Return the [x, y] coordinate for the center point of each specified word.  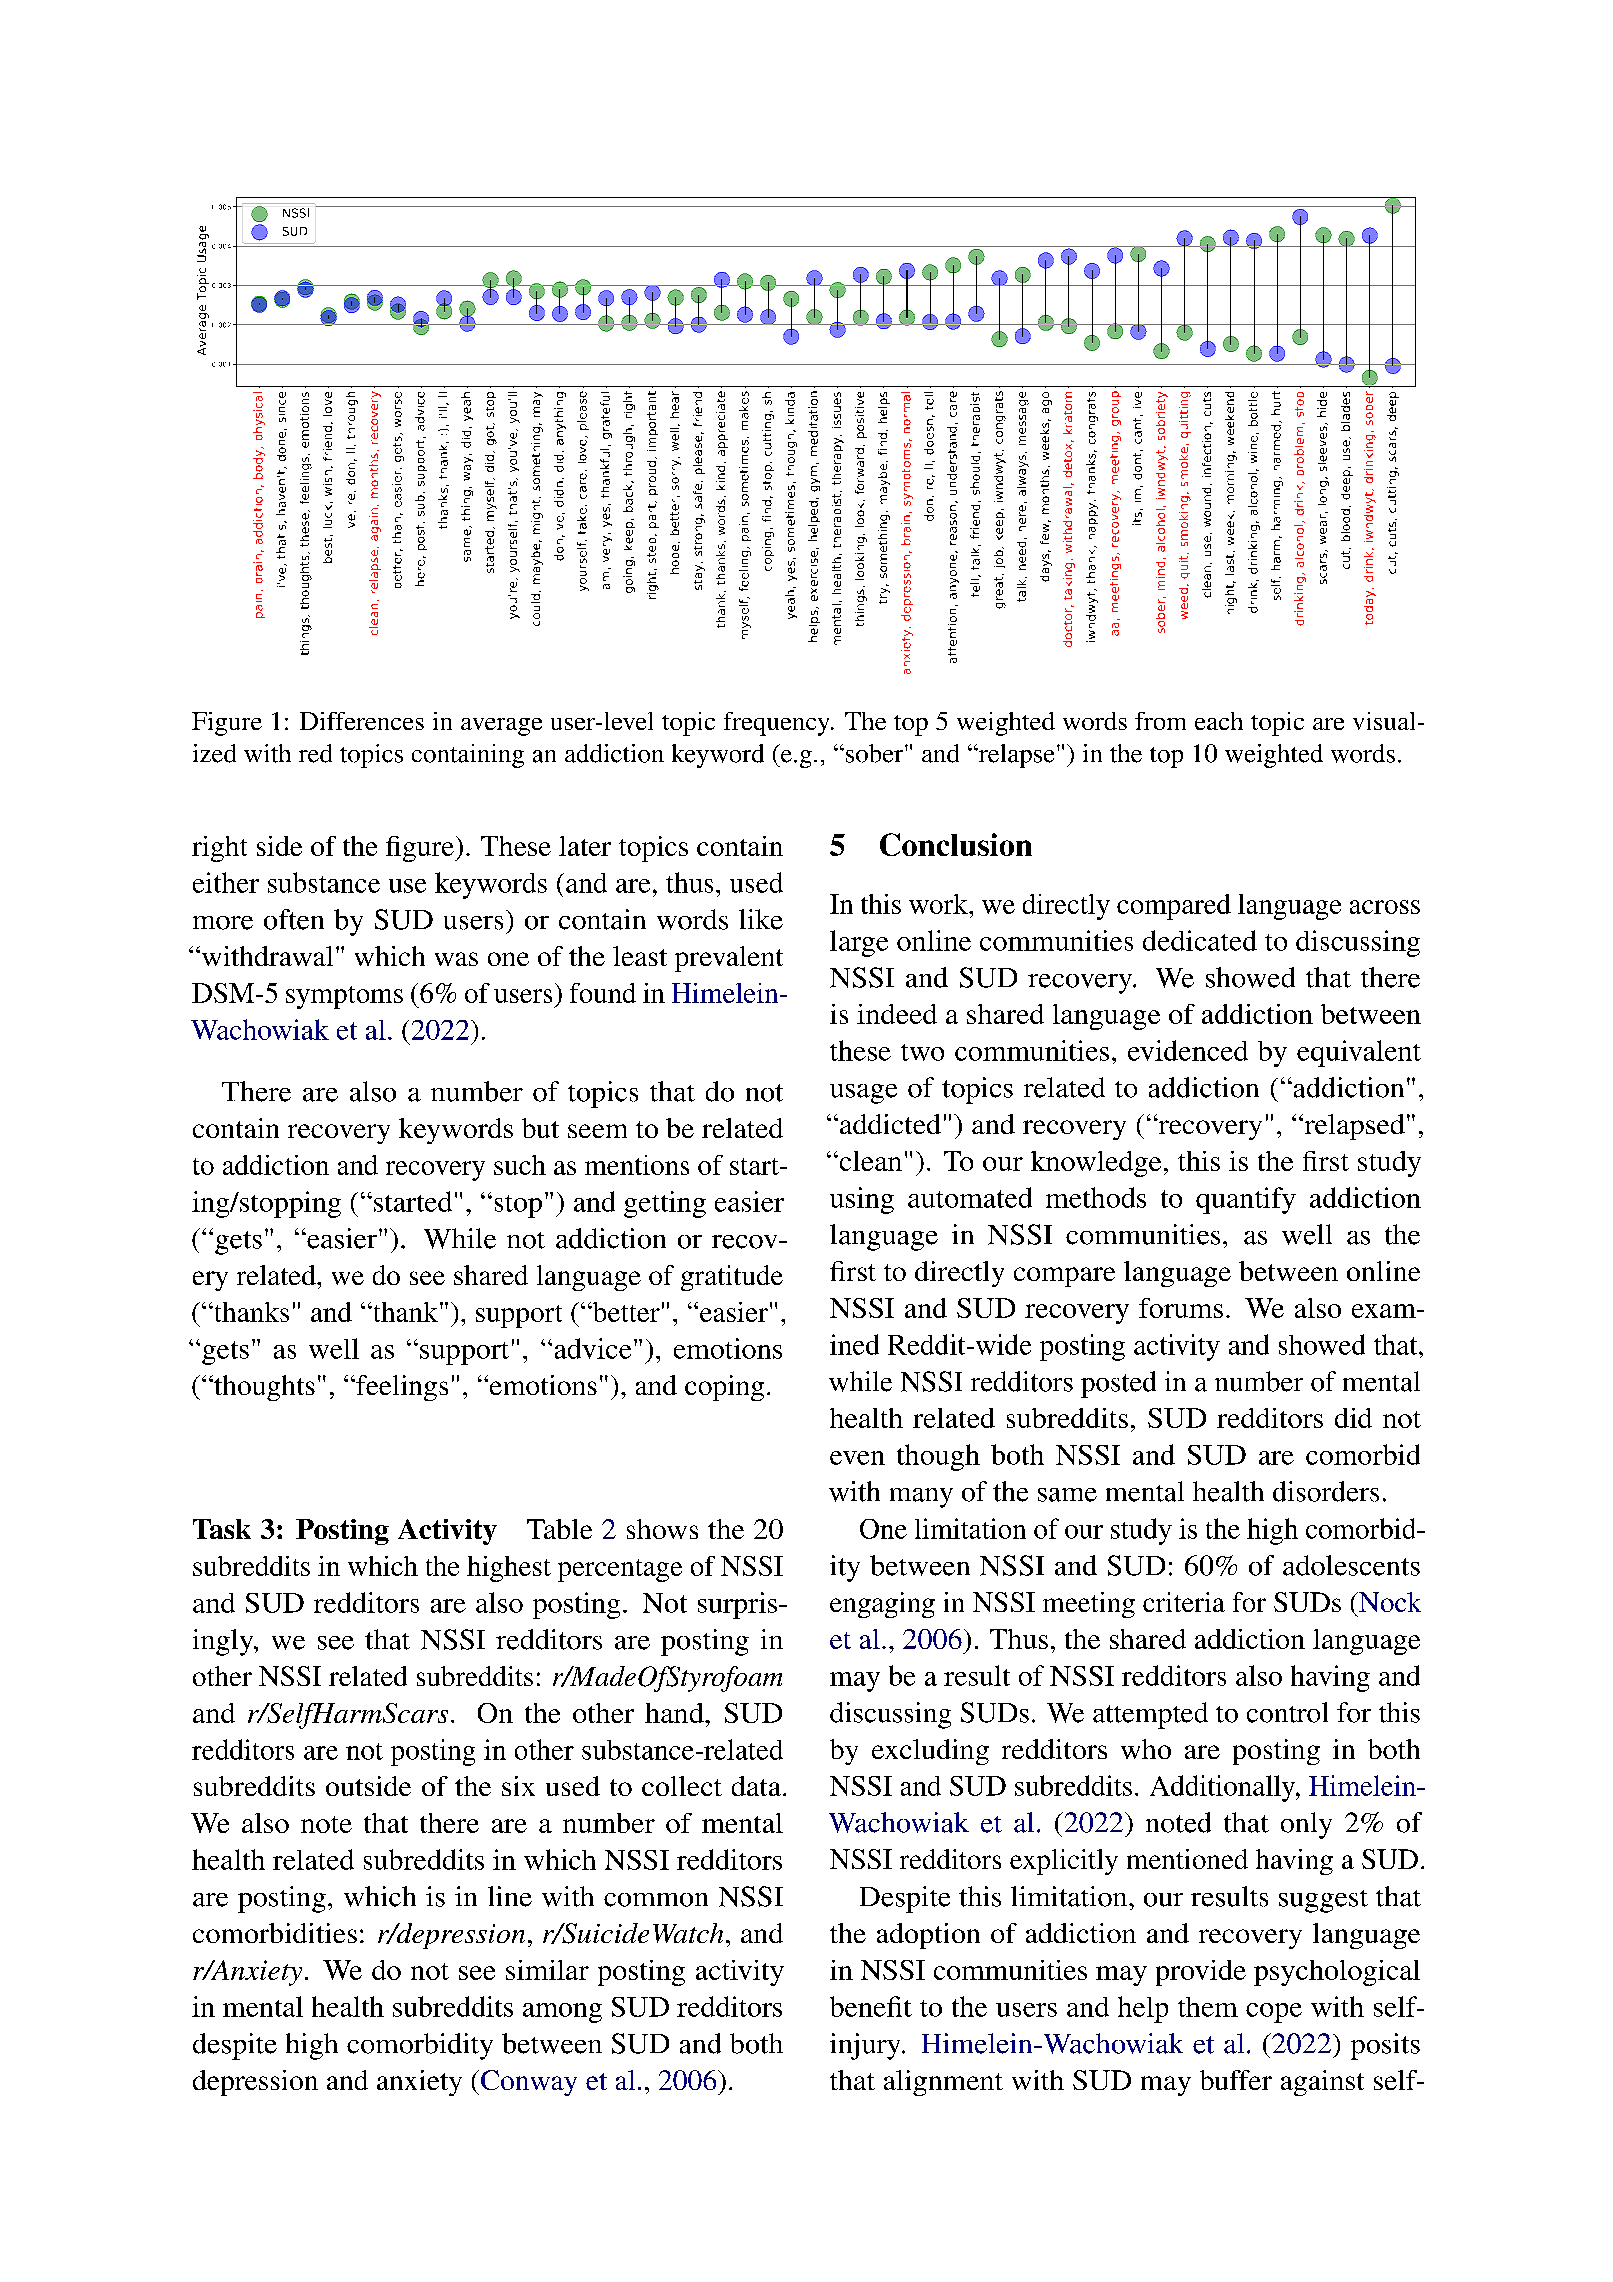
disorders [1326, 1491]
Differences [362, 721]
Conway [529, 2083]
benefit [871, 2006]
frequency [778, 724]
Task [222, 1529]
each [1219, 721]
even [857, 1458]
